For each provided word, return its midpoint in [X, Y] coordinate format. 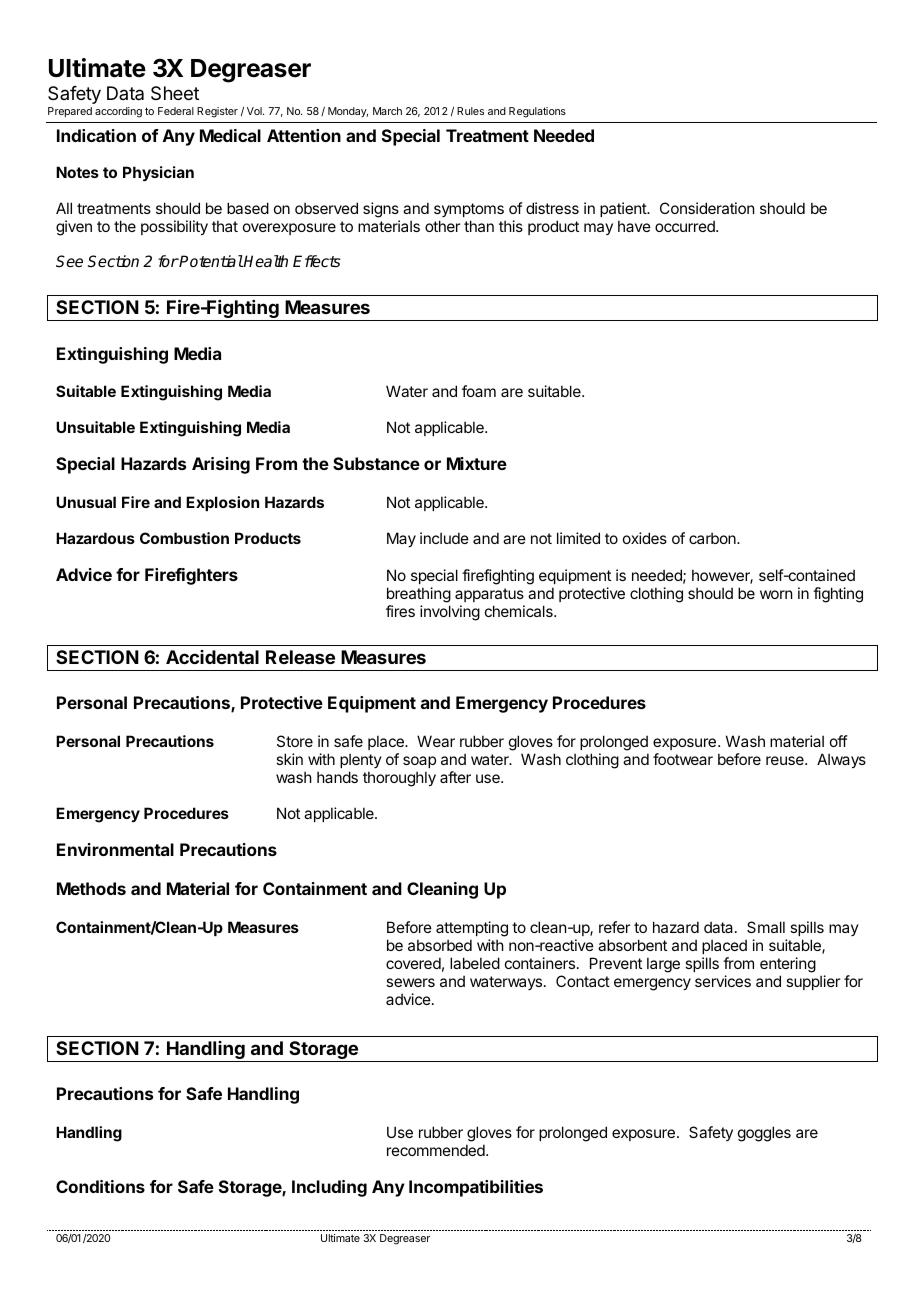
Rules [470, 111]
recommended [437, 1150]
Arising [221, 465]
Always [841, 760]
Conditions [100, 1186]
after [455, 777]
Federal [176, 111]
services [723, 981]
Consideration [707, 208]
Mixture [477, 463]
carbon [713, 538]
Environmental [115, 849]
